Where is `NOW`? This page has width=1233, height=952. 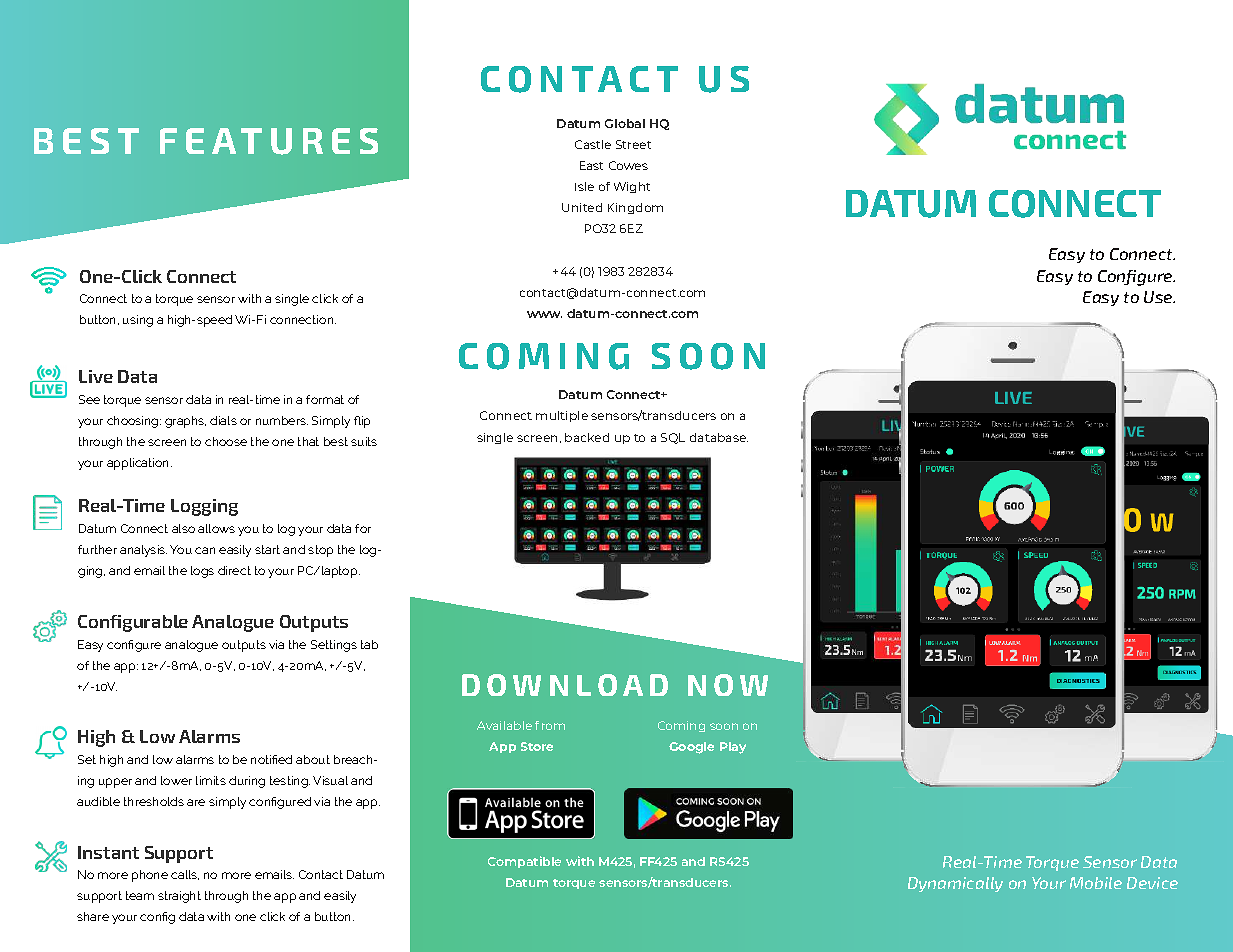
NOW is located at coordinates (728, 685).
